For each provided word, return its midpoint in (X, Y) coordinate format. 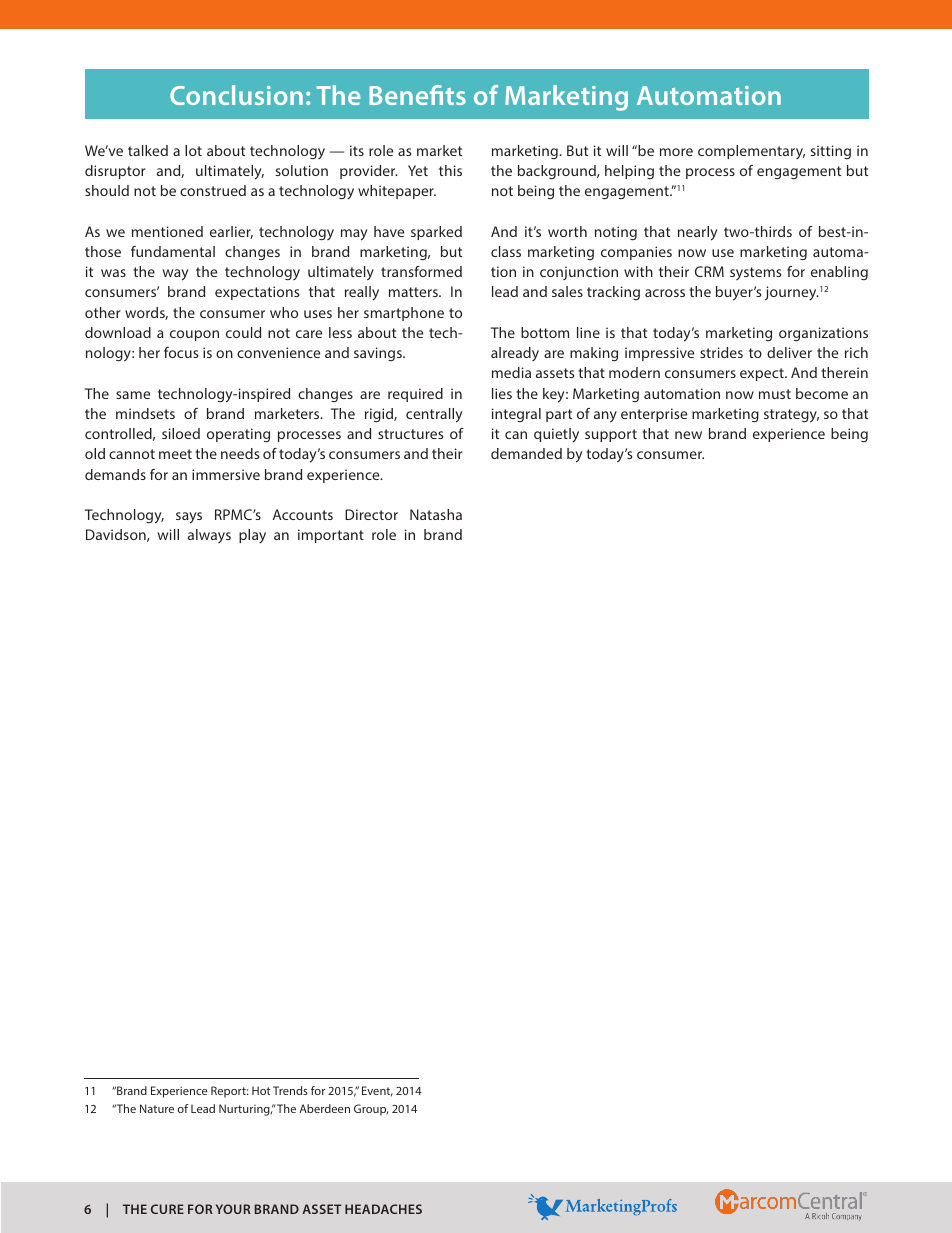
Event (377, 1091)
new (688, 435)
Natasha (436, 514)
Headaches (383, 1209)
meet (175, 454)
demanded (526, 453)
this (450, 170)
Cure (167, 1209)
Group (371, 1110)
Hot (261, 1090)
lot (193, 150)
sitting (831, 152)
